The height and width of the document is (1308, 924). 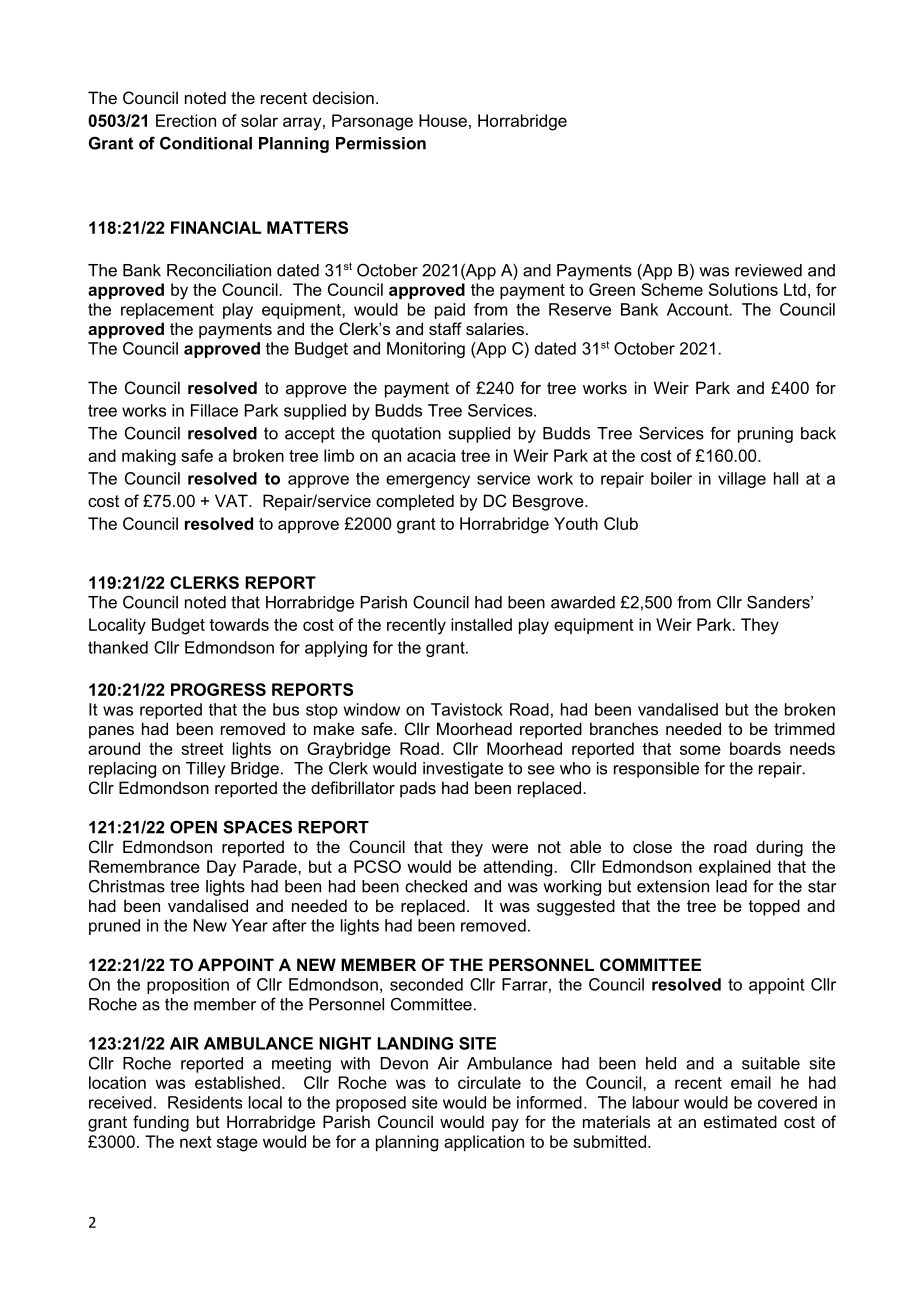 I want to click on Erection, so click(x=186, y=120).
